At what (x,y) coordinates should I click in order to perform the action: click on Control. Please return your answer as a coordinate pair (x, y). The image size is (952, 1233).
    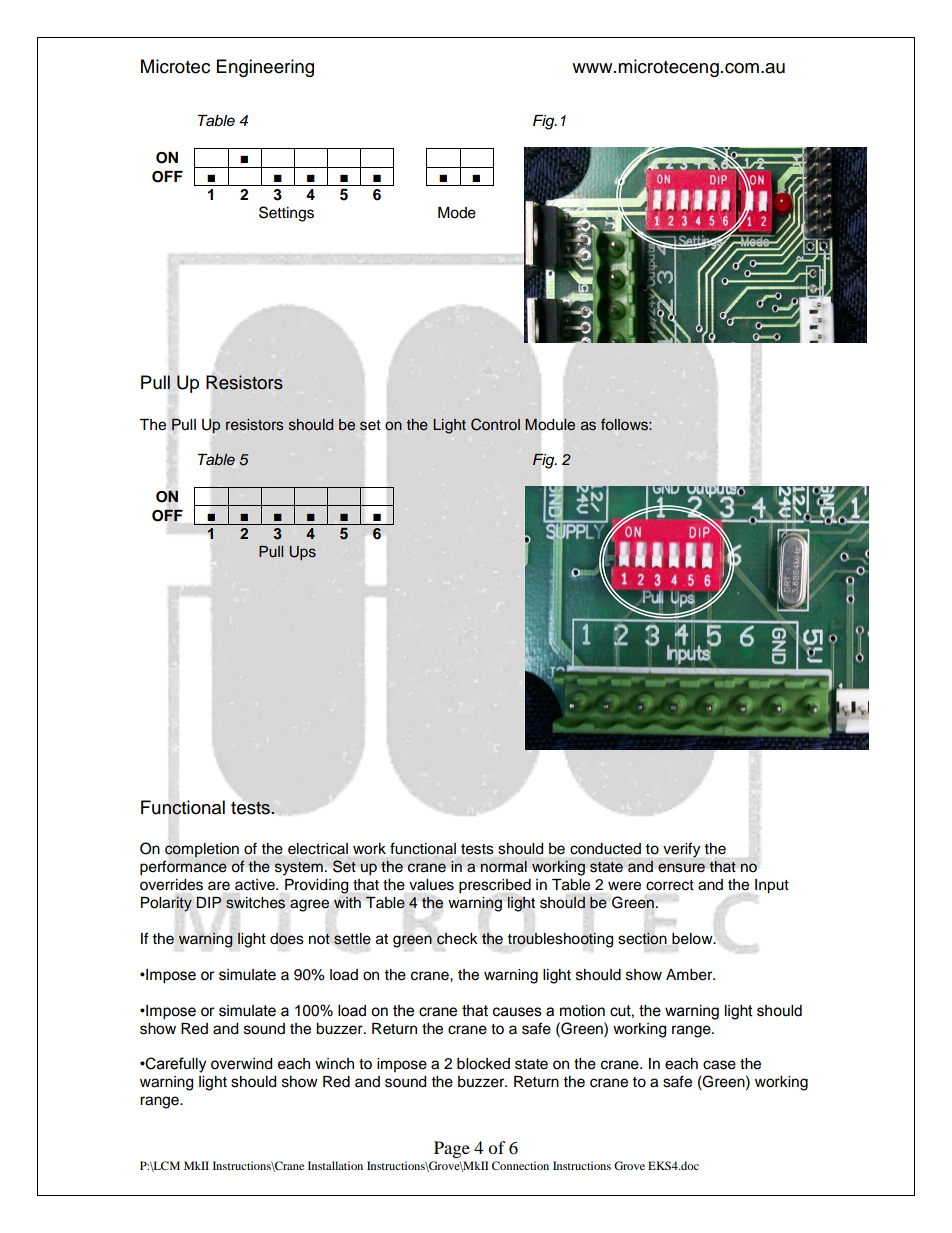
    Looking at the image, I should click on (495, 424).
